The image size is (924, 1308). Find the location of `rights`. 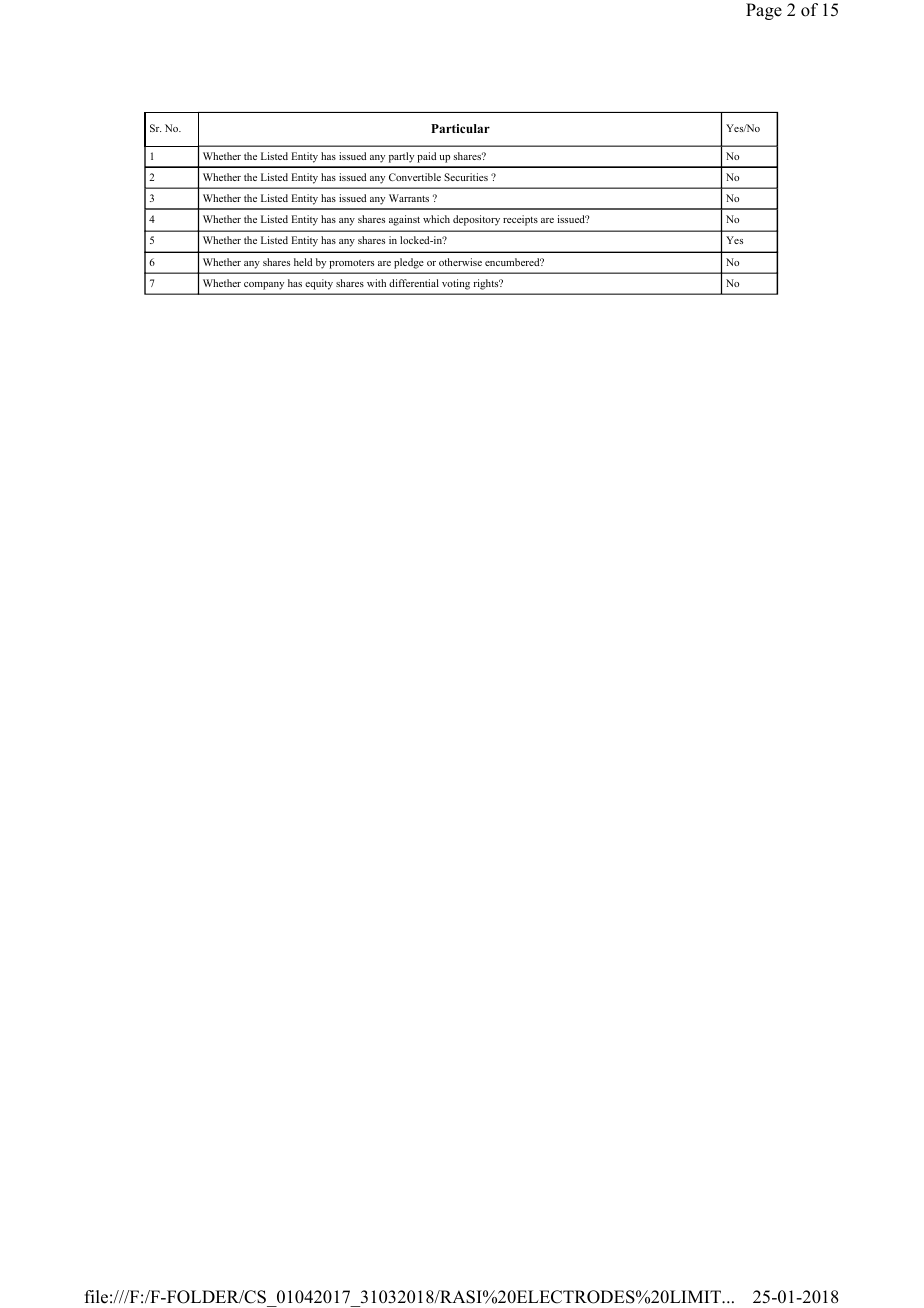

rights is located at coordinates (487, 284).
